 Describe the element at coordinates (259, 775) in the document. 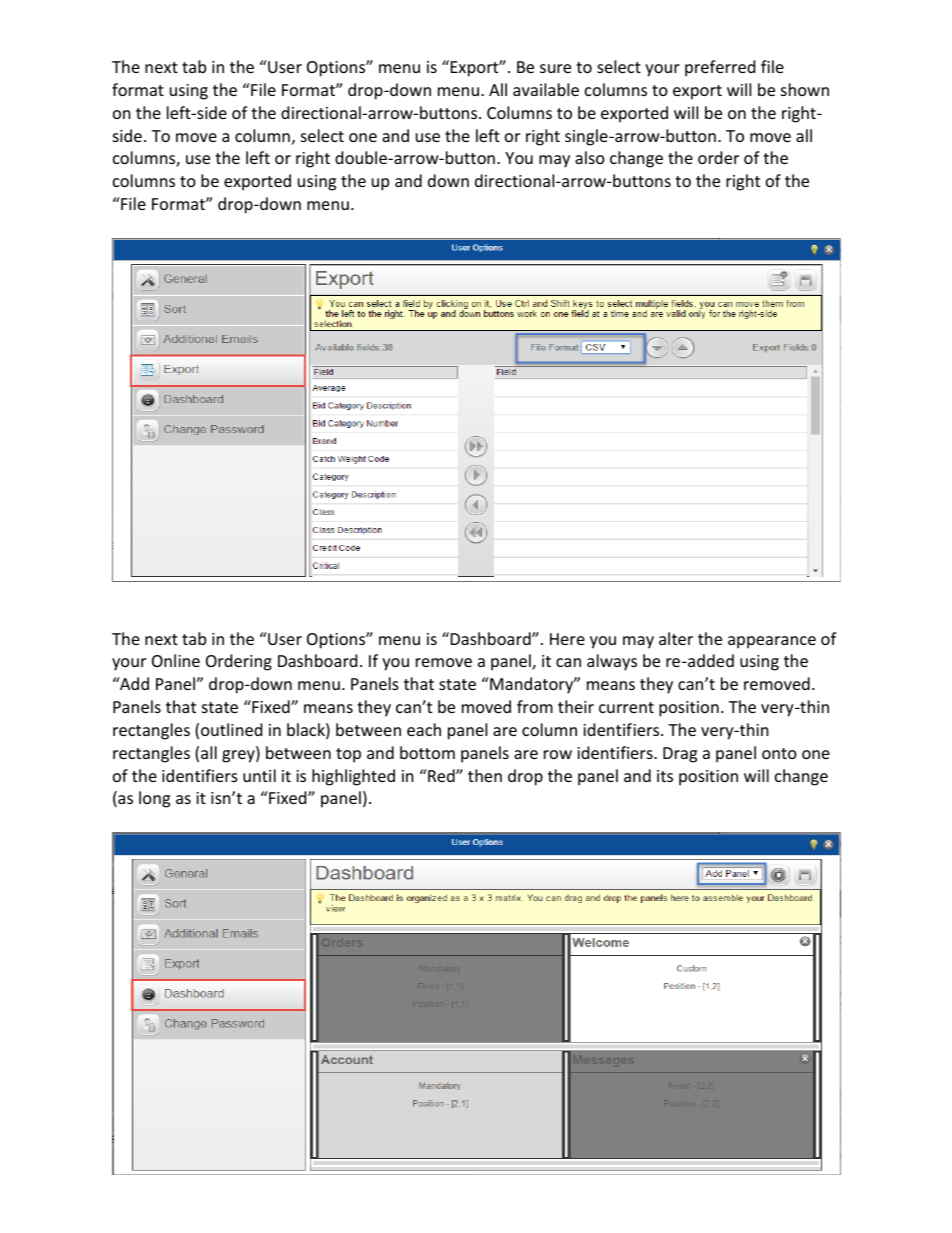

I see `until` at that location.
